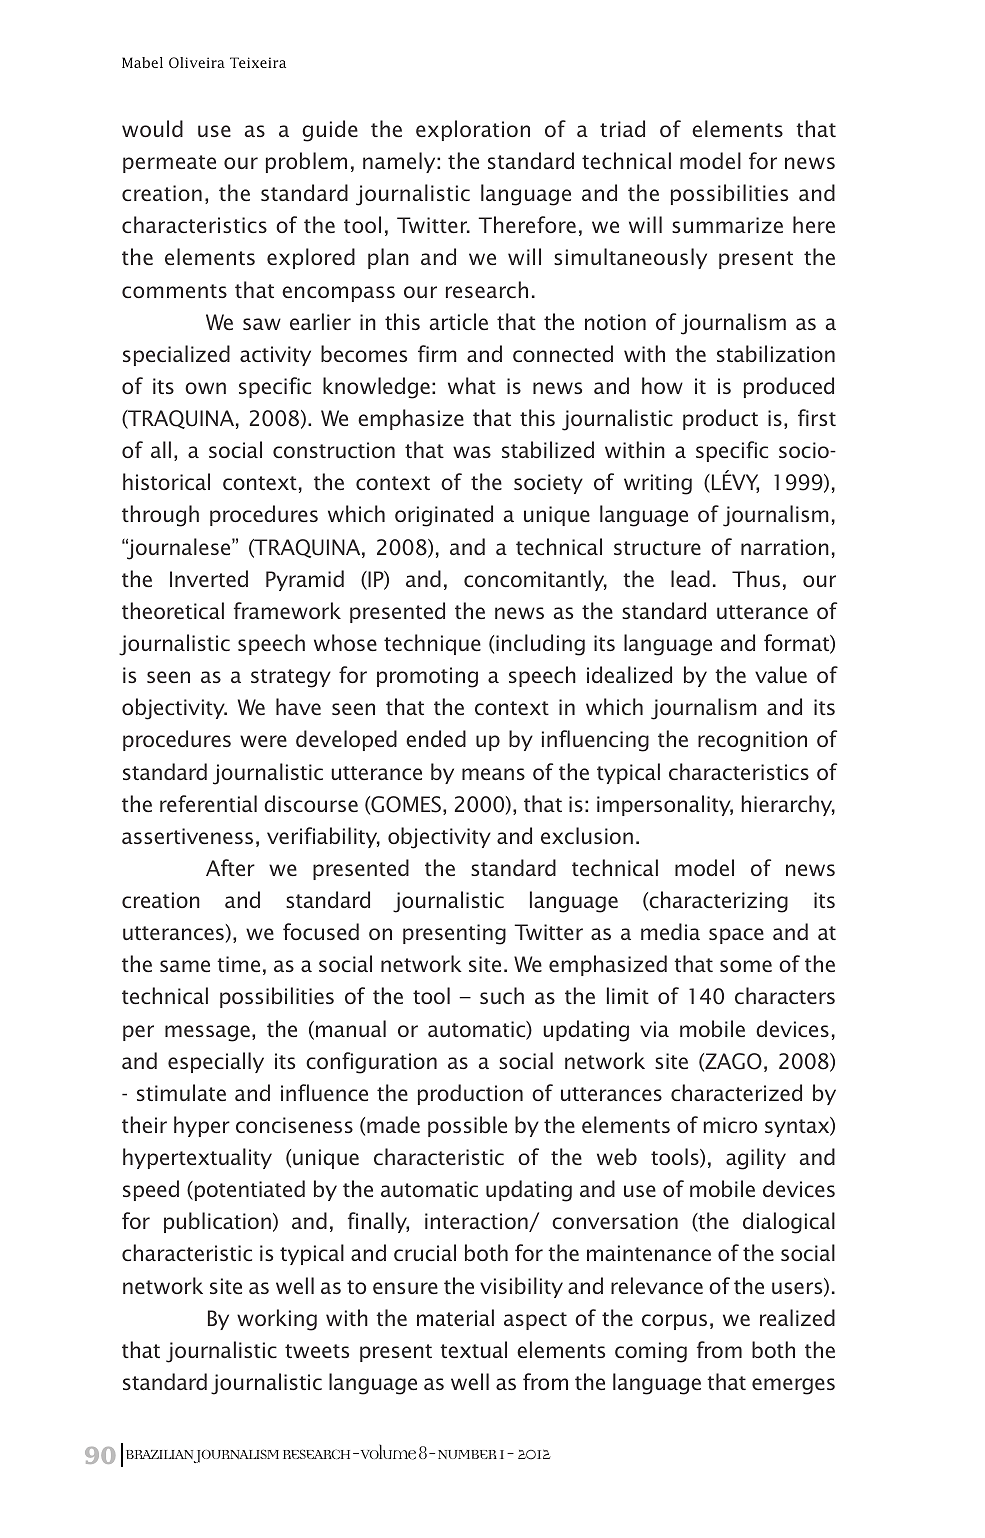 The height and width of the screenshot is (1538, 985). Describe the element at coordinates (209, 578) in the screenshot. I see `Inverted` at that location.
